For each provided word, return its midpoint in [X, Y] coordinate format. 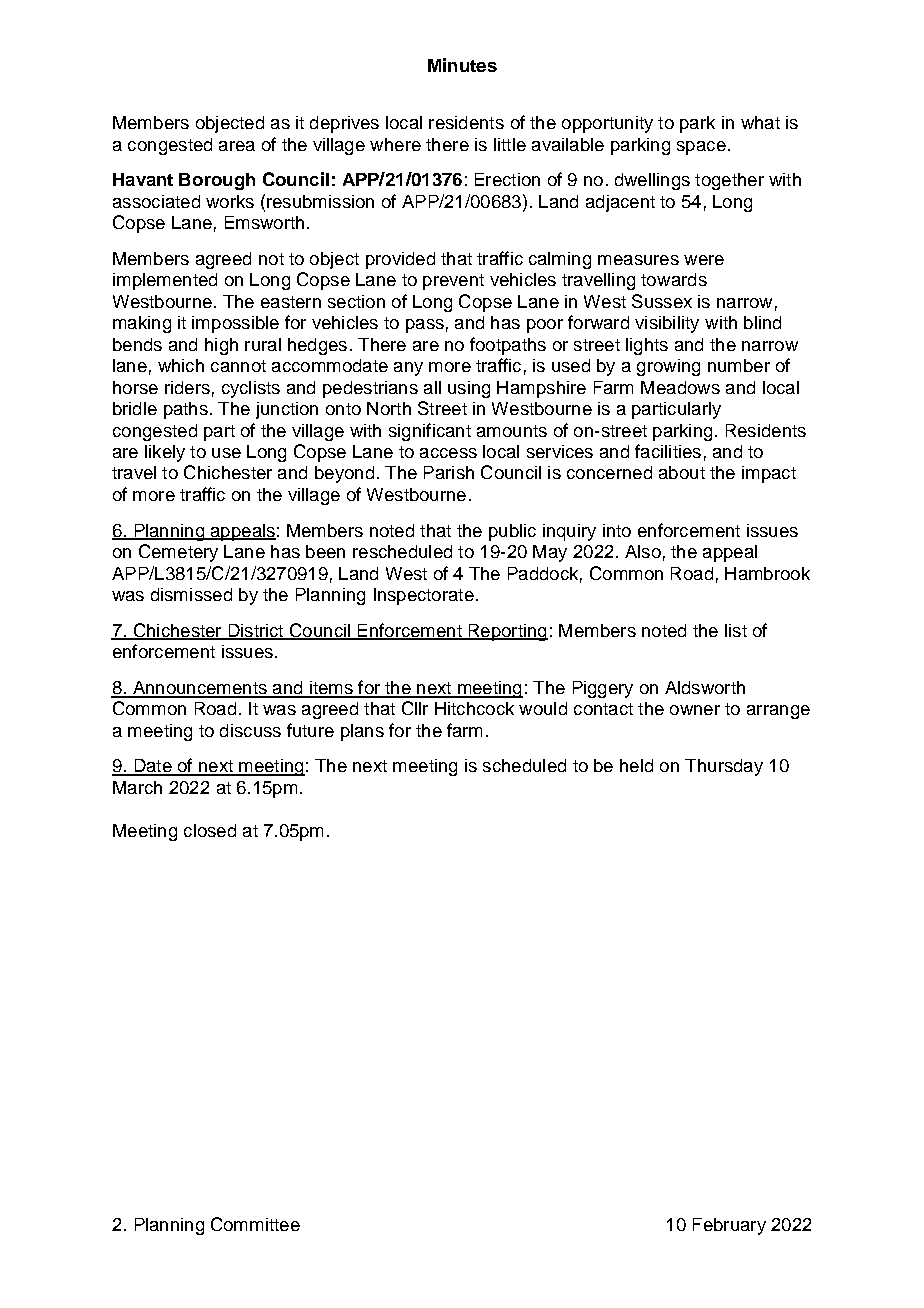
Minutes [462, 65]
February [729, 1226]
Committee [255, 1224]
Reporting [507, 632]
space [701, 148]
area [237, 146]
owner [695, 710]
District [256, 631]
